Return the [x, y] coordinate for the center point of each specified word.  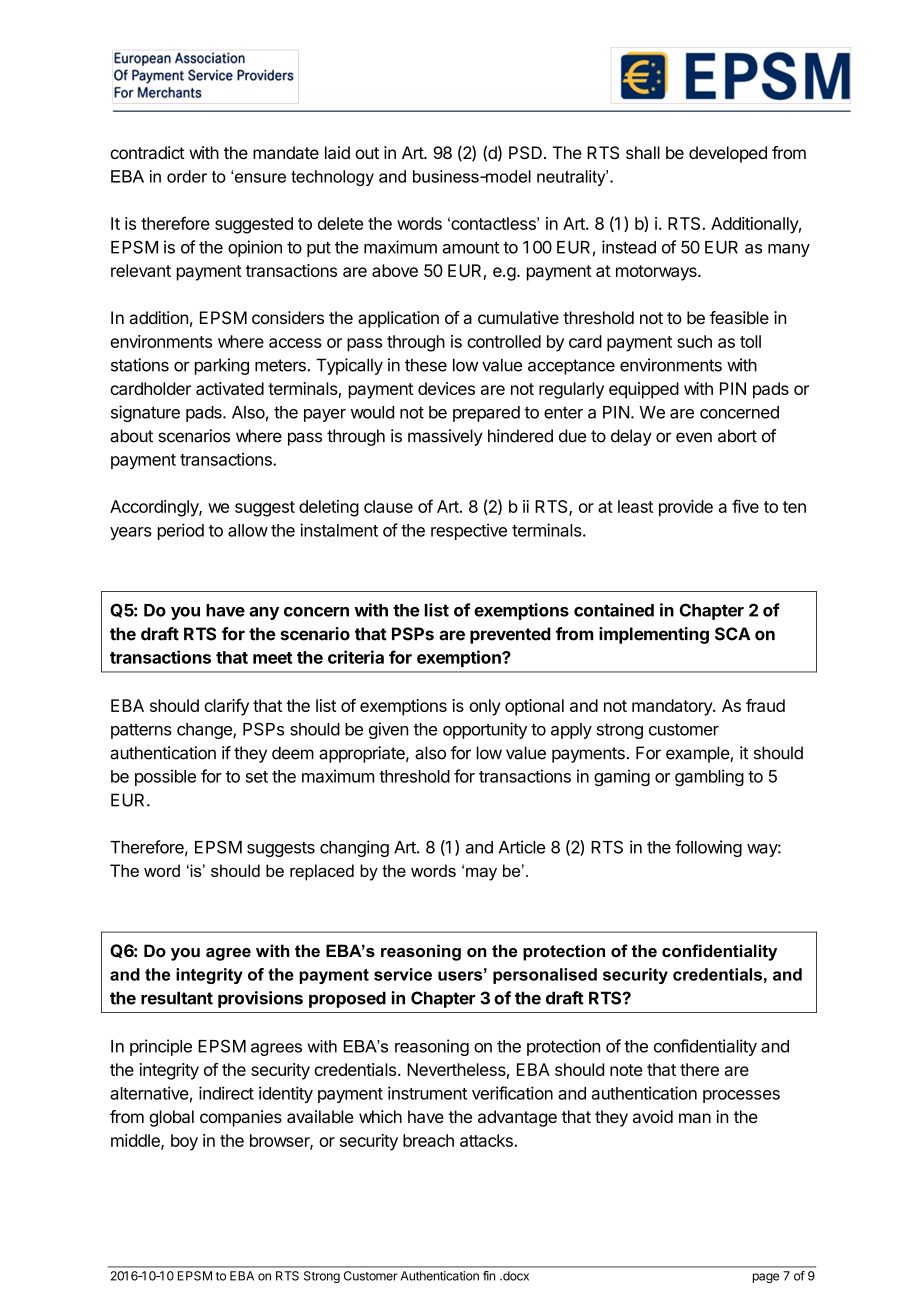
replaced [322, 872]
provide [686, 508]
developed [728, 154]
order [187, 176]
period [181, 531]
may [481, 874]
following [708, 848]
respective [469, 531]
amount [470, 247]
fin [489, 1276]
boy [184, 1142]
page [766, 1278]
